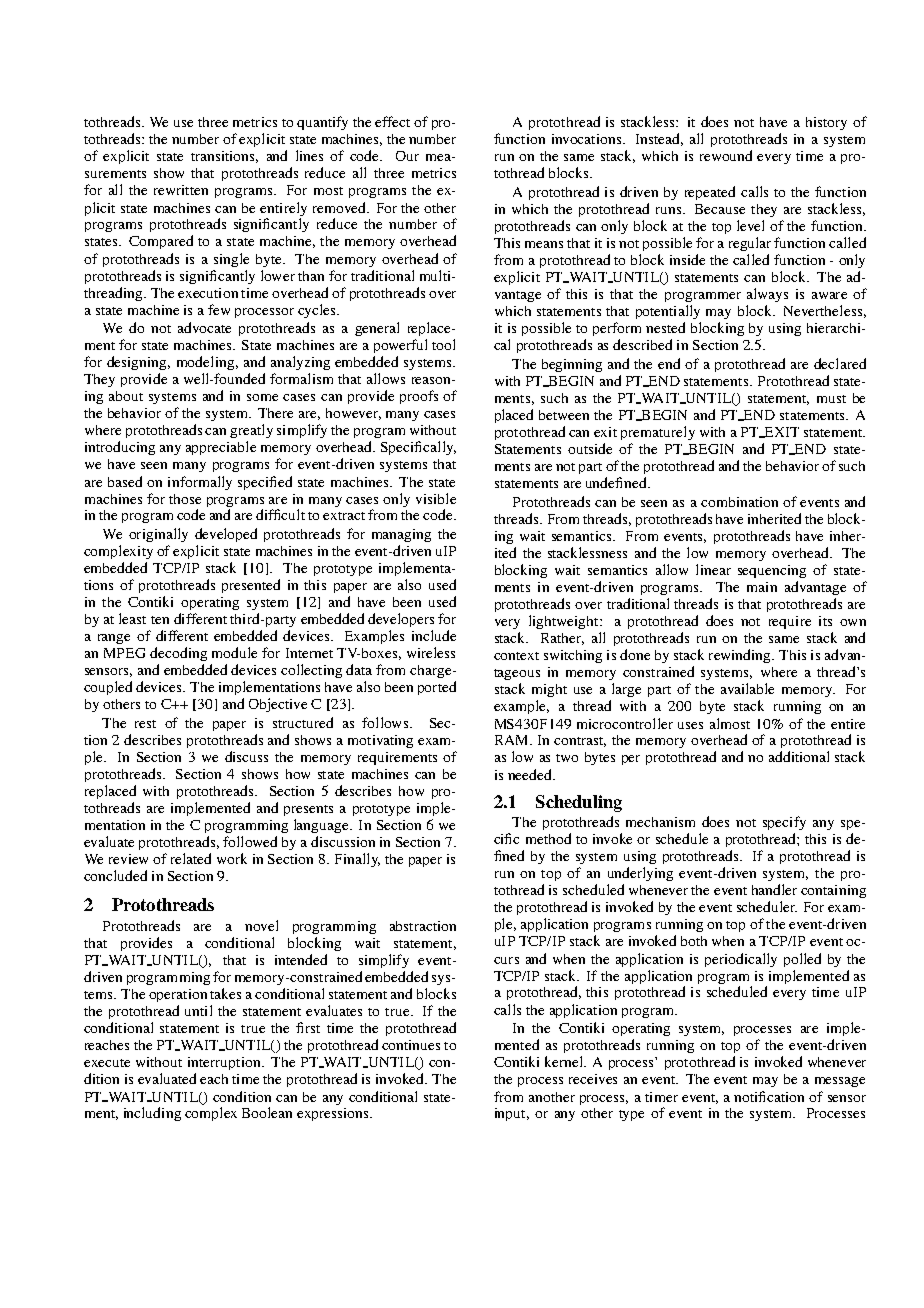  Describe the element at coordinates (407, 156) in the document. I see `Our` at that location.
